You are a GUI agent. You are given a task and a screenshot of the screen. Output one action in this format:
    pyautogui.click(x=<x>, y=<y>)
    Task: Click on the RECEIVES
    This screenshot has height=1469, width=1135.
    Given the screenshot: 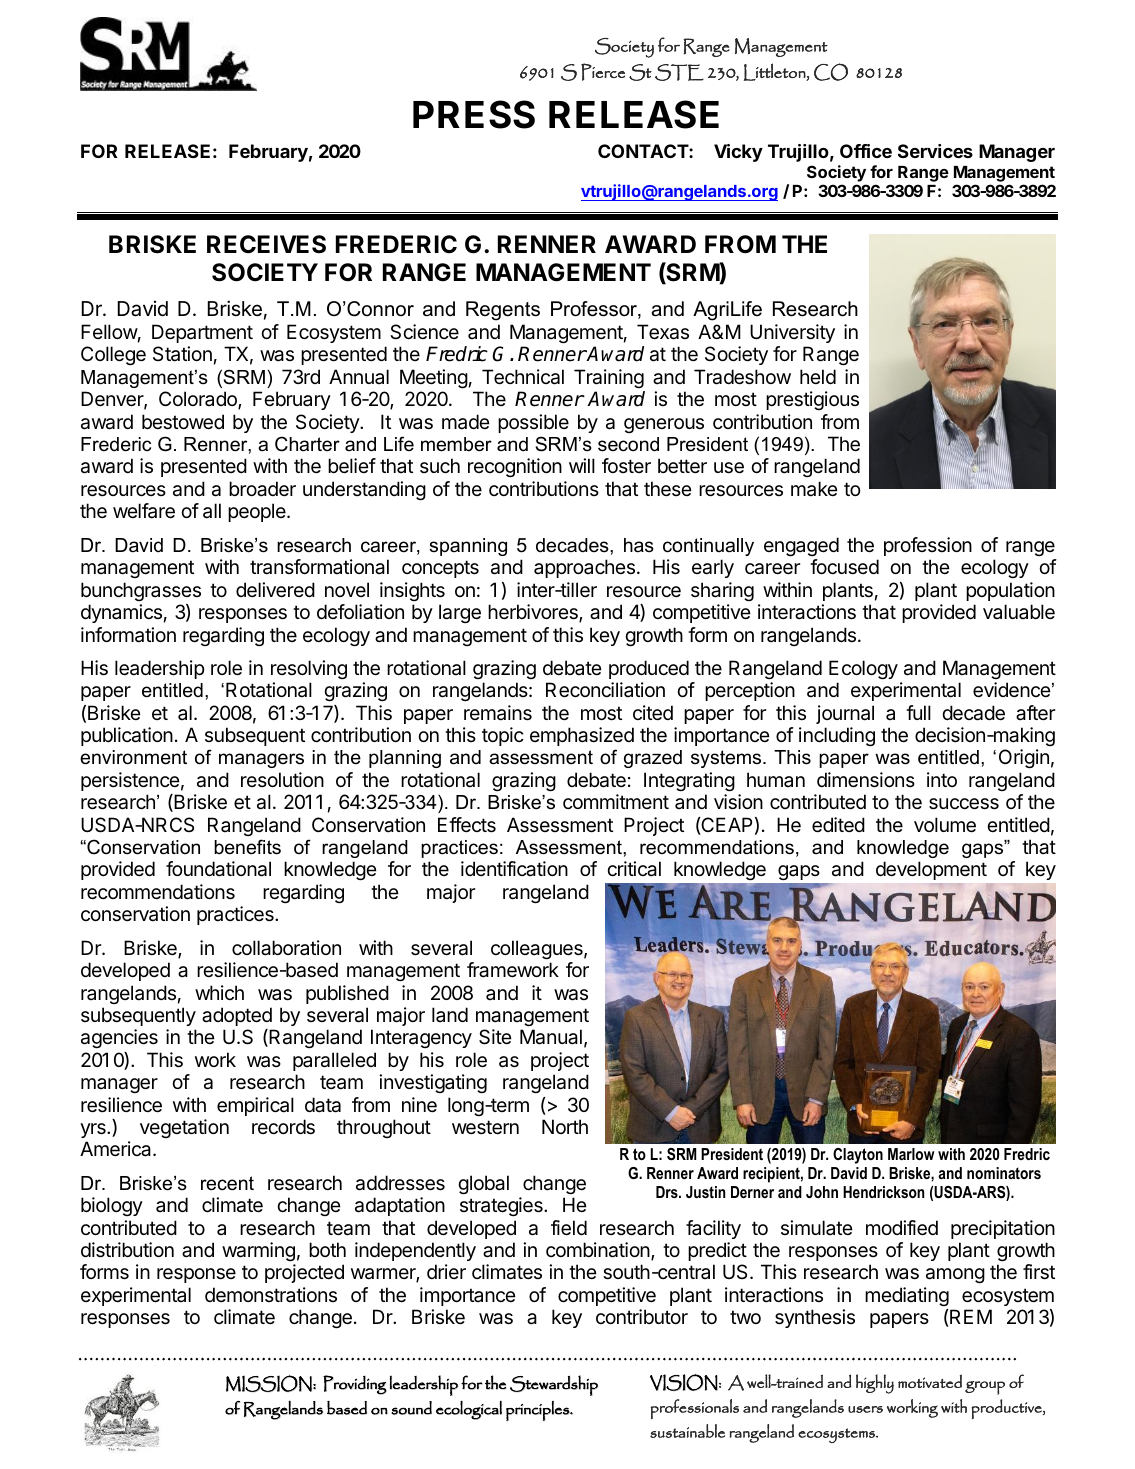 What is the action you would take?
    pyautogui.click(x=266, y=244)
